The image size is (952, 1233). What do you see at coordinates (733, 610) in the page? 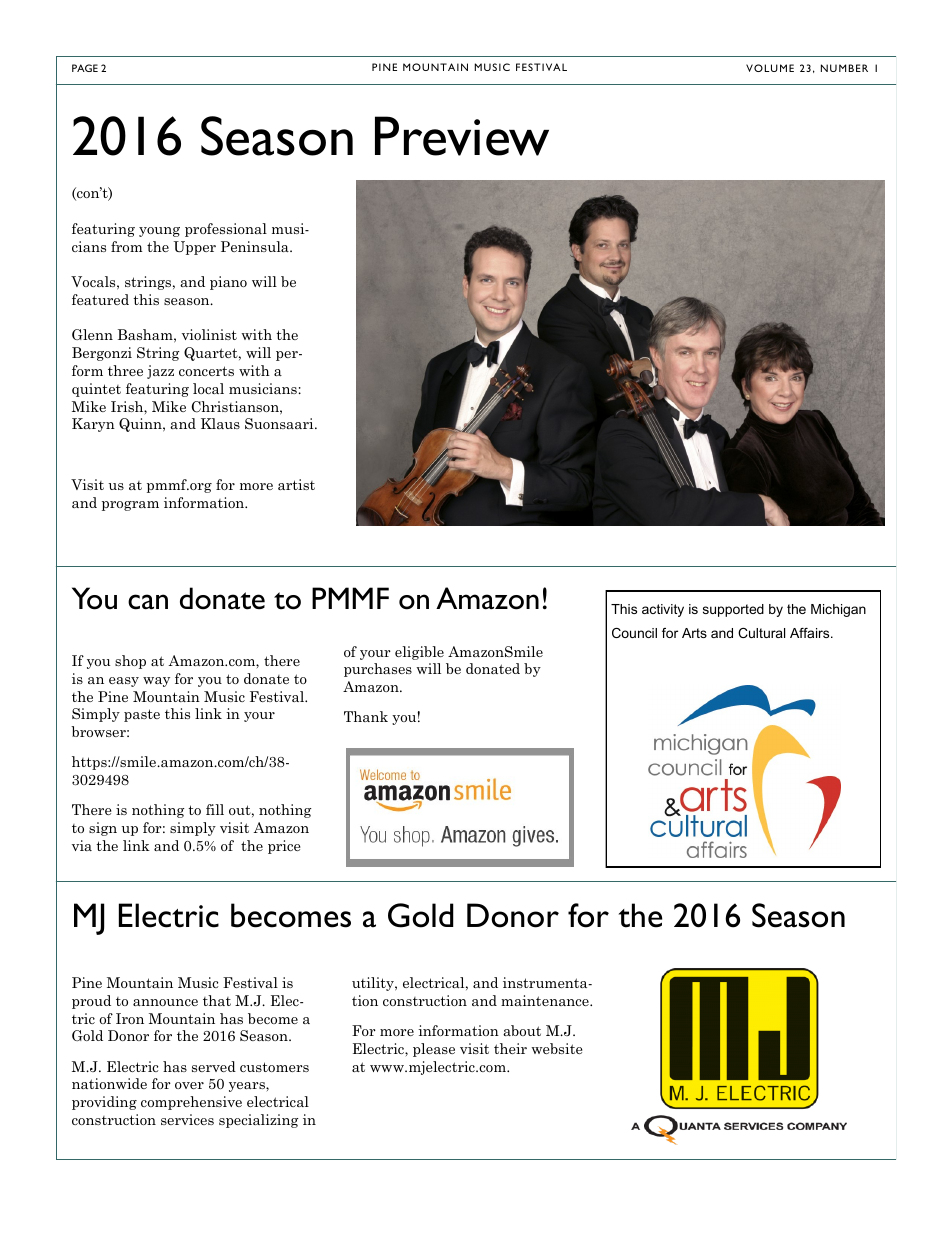
I see `supported` at bounding box center [733, 610].
